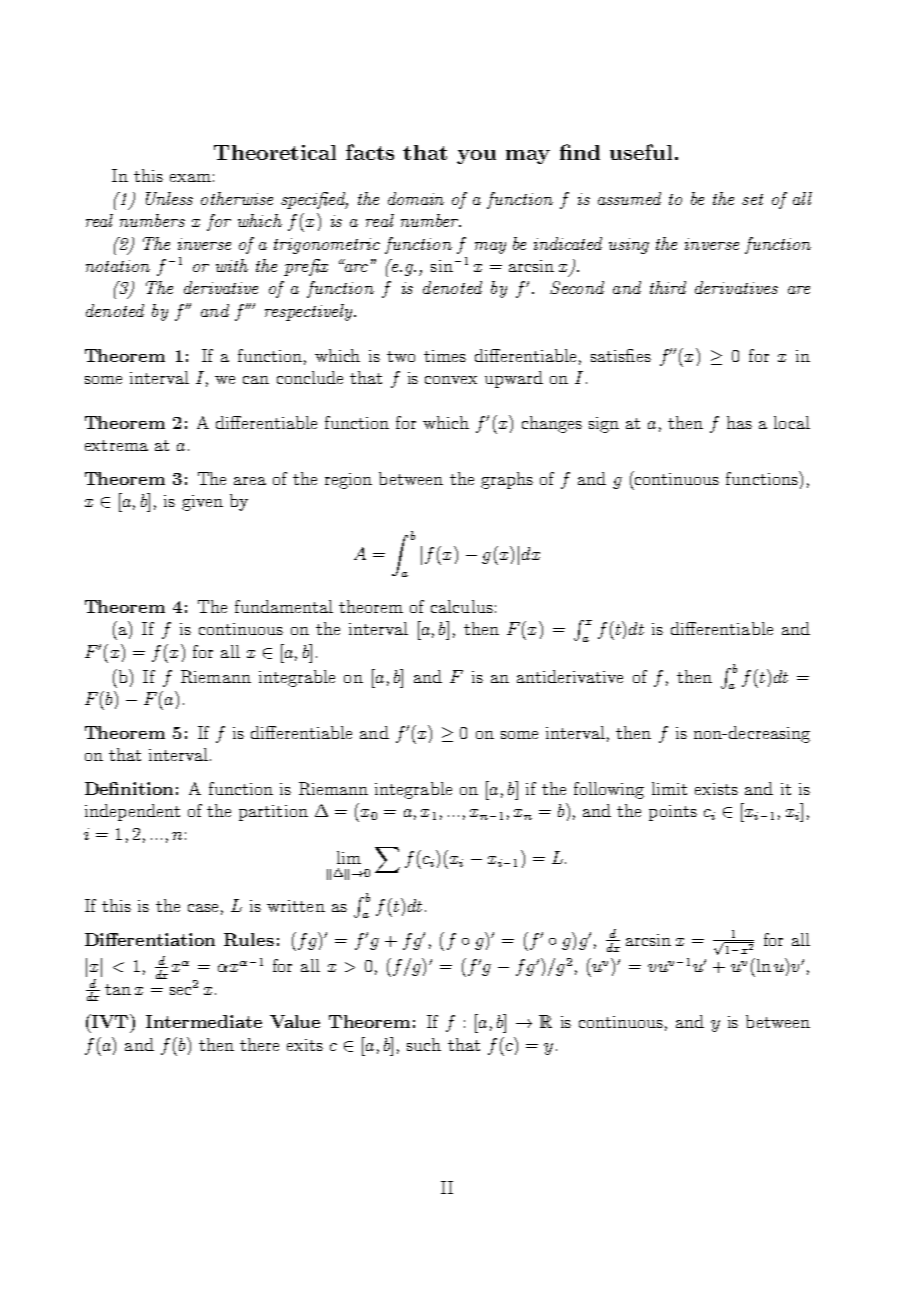 The height and width of the image is (1308, 924). What do you see at coordinates (204, 1021) in the image?
I see `Intermediate` at bounding box center [204, 1021].
